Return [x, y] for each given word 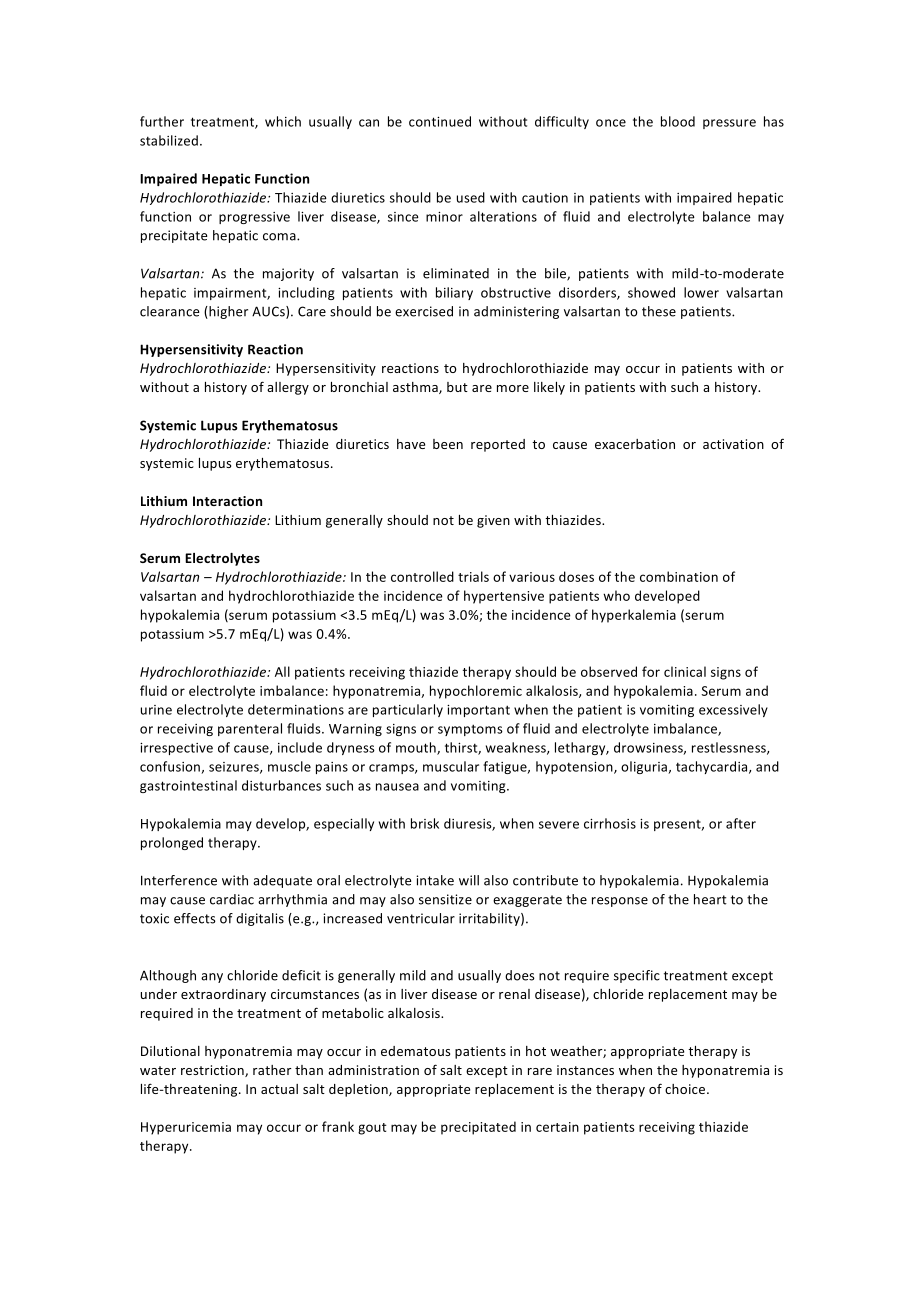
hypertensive [504, 597]
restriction [213, 1071]
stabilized [169, 140]
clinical [685, 671]
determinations [296, 709]
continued [440, 121]
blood [678, 121]
